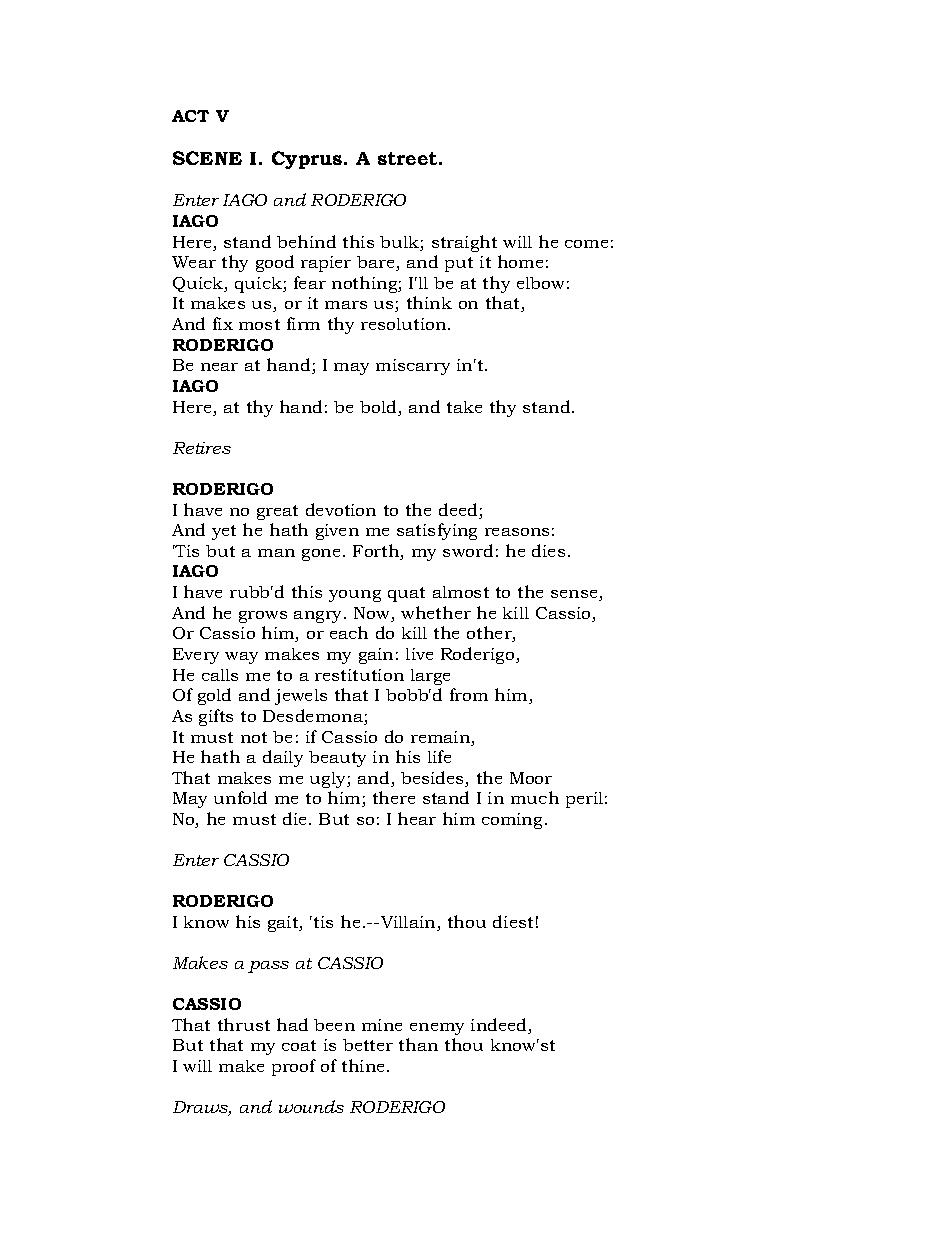  I want to click on Cyprus, so click(308, 160).
